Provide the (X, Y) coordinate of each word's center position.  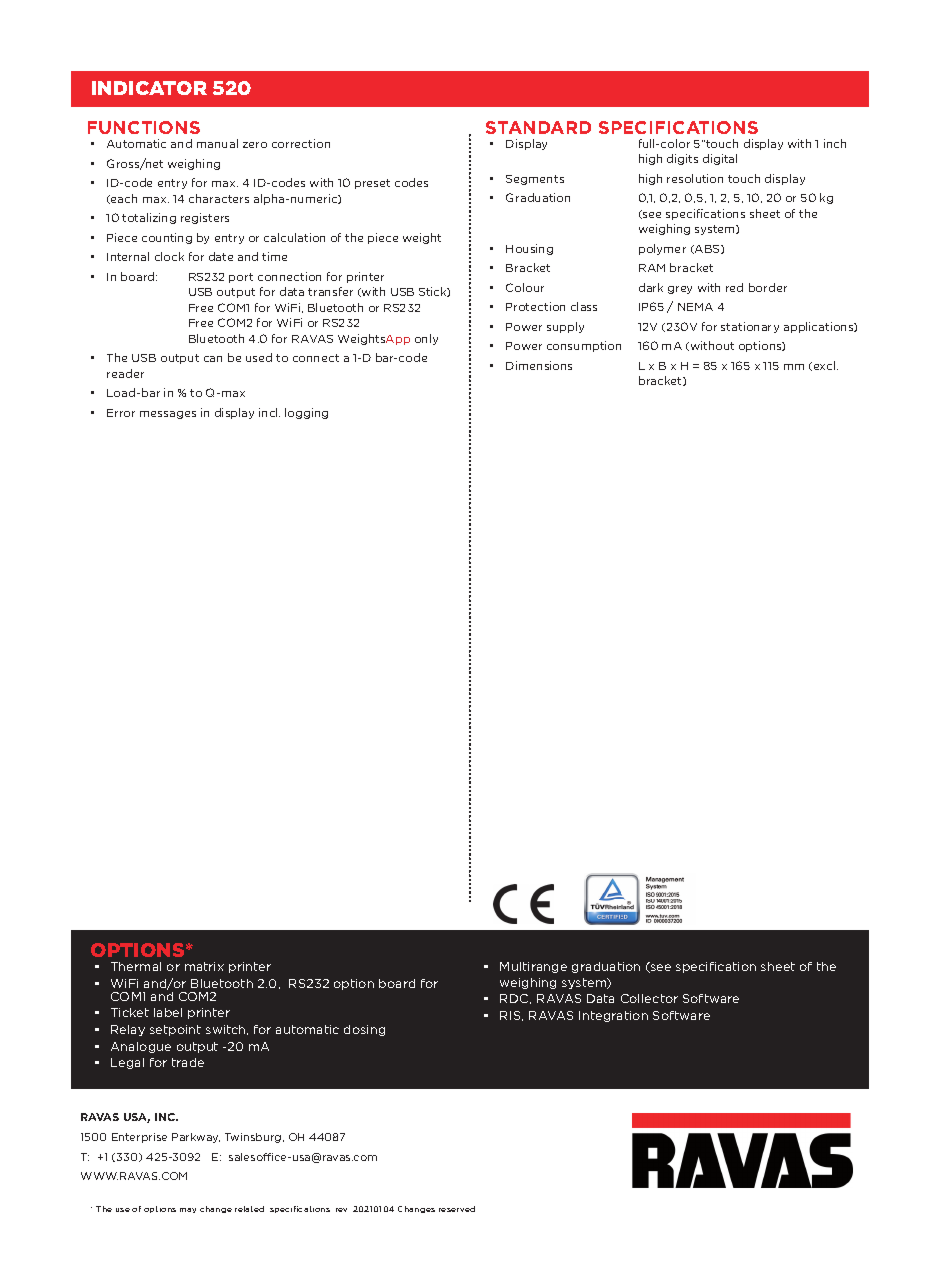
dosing (364, 1030)
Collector (649, 998)
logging (306, 413)
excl (824, 366)
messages (168, 415)
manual (217, 143)
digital (720, 159)
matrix (204, 966)
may (188, 1210)
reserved (457, 1209)
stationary (750, 327)
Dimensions (539, 365)
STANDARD (538, 127)
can (213, 359)
